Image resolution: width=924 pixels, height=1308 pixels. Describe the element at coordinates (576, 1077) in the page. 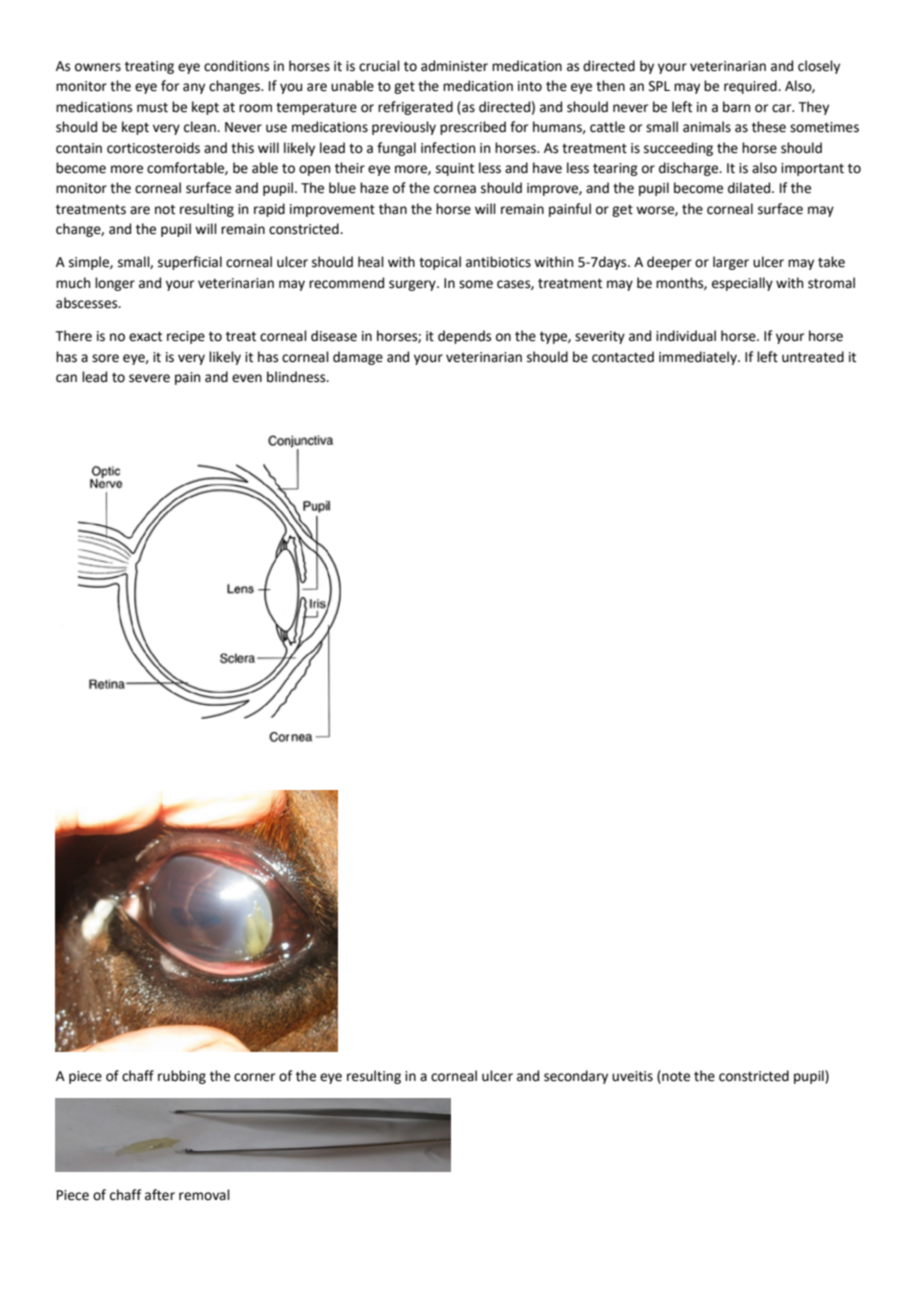

I see `secondary` at that location.
